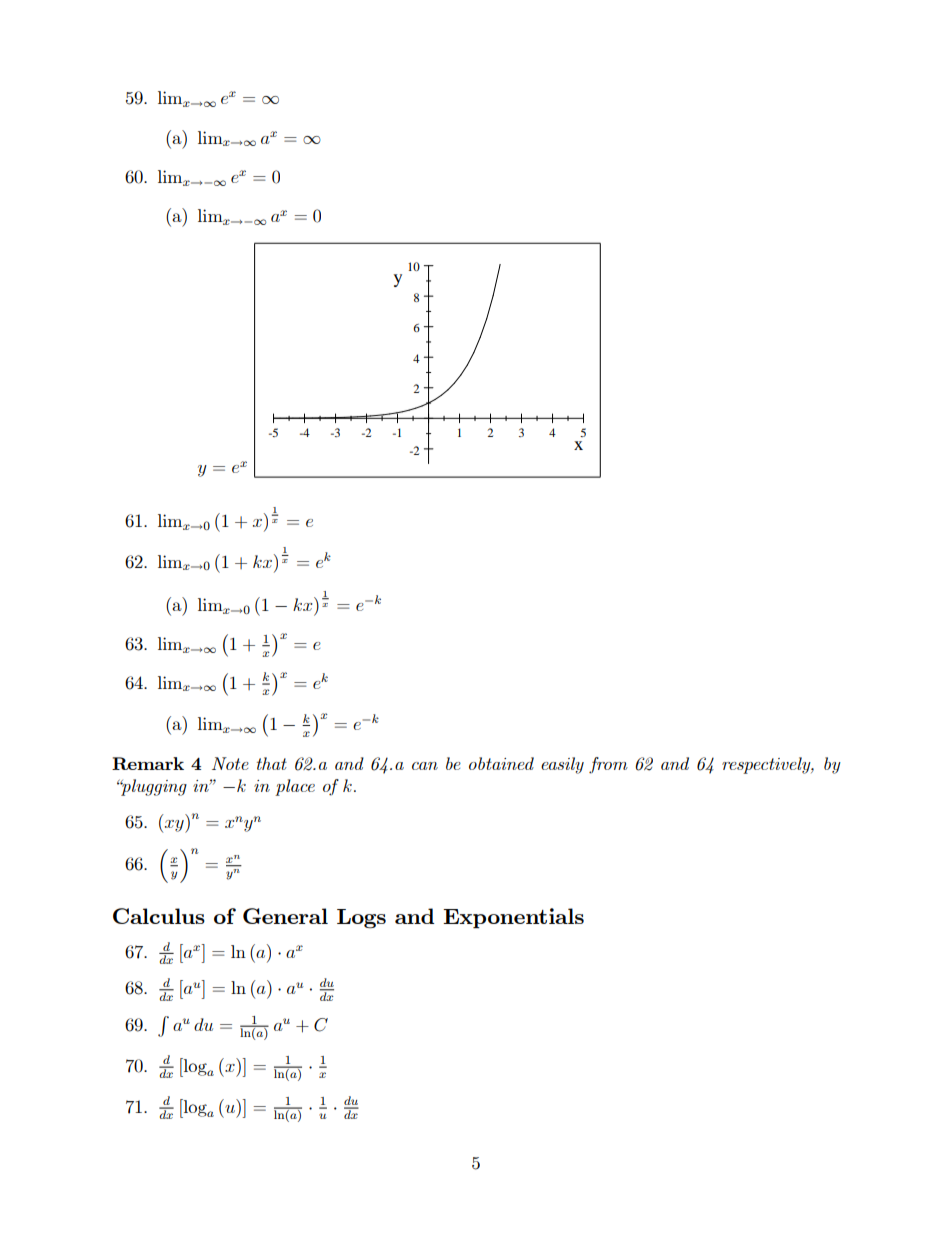 This screenshot has width=952, height=1233. I want to click on General, so click(285, 916).
